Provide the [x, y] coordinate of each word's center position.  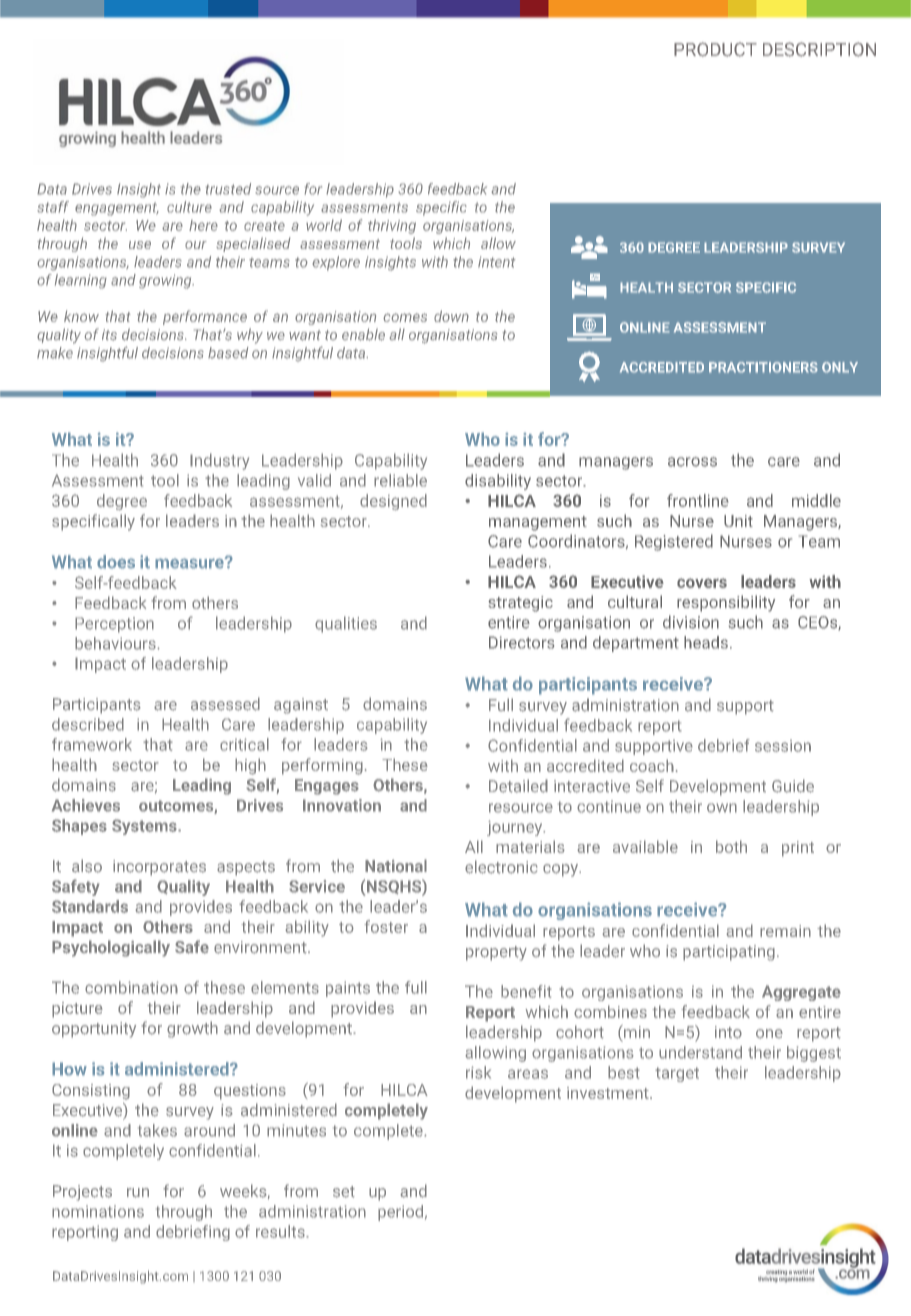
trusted [228, 189]
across [692, 462]
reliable [400, 480]
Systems [145, 827]
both [731, 846]
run [138, 1193]
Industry [219, 461]
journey [516, 828]
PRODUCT [715, 49]
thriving [392, 226]
